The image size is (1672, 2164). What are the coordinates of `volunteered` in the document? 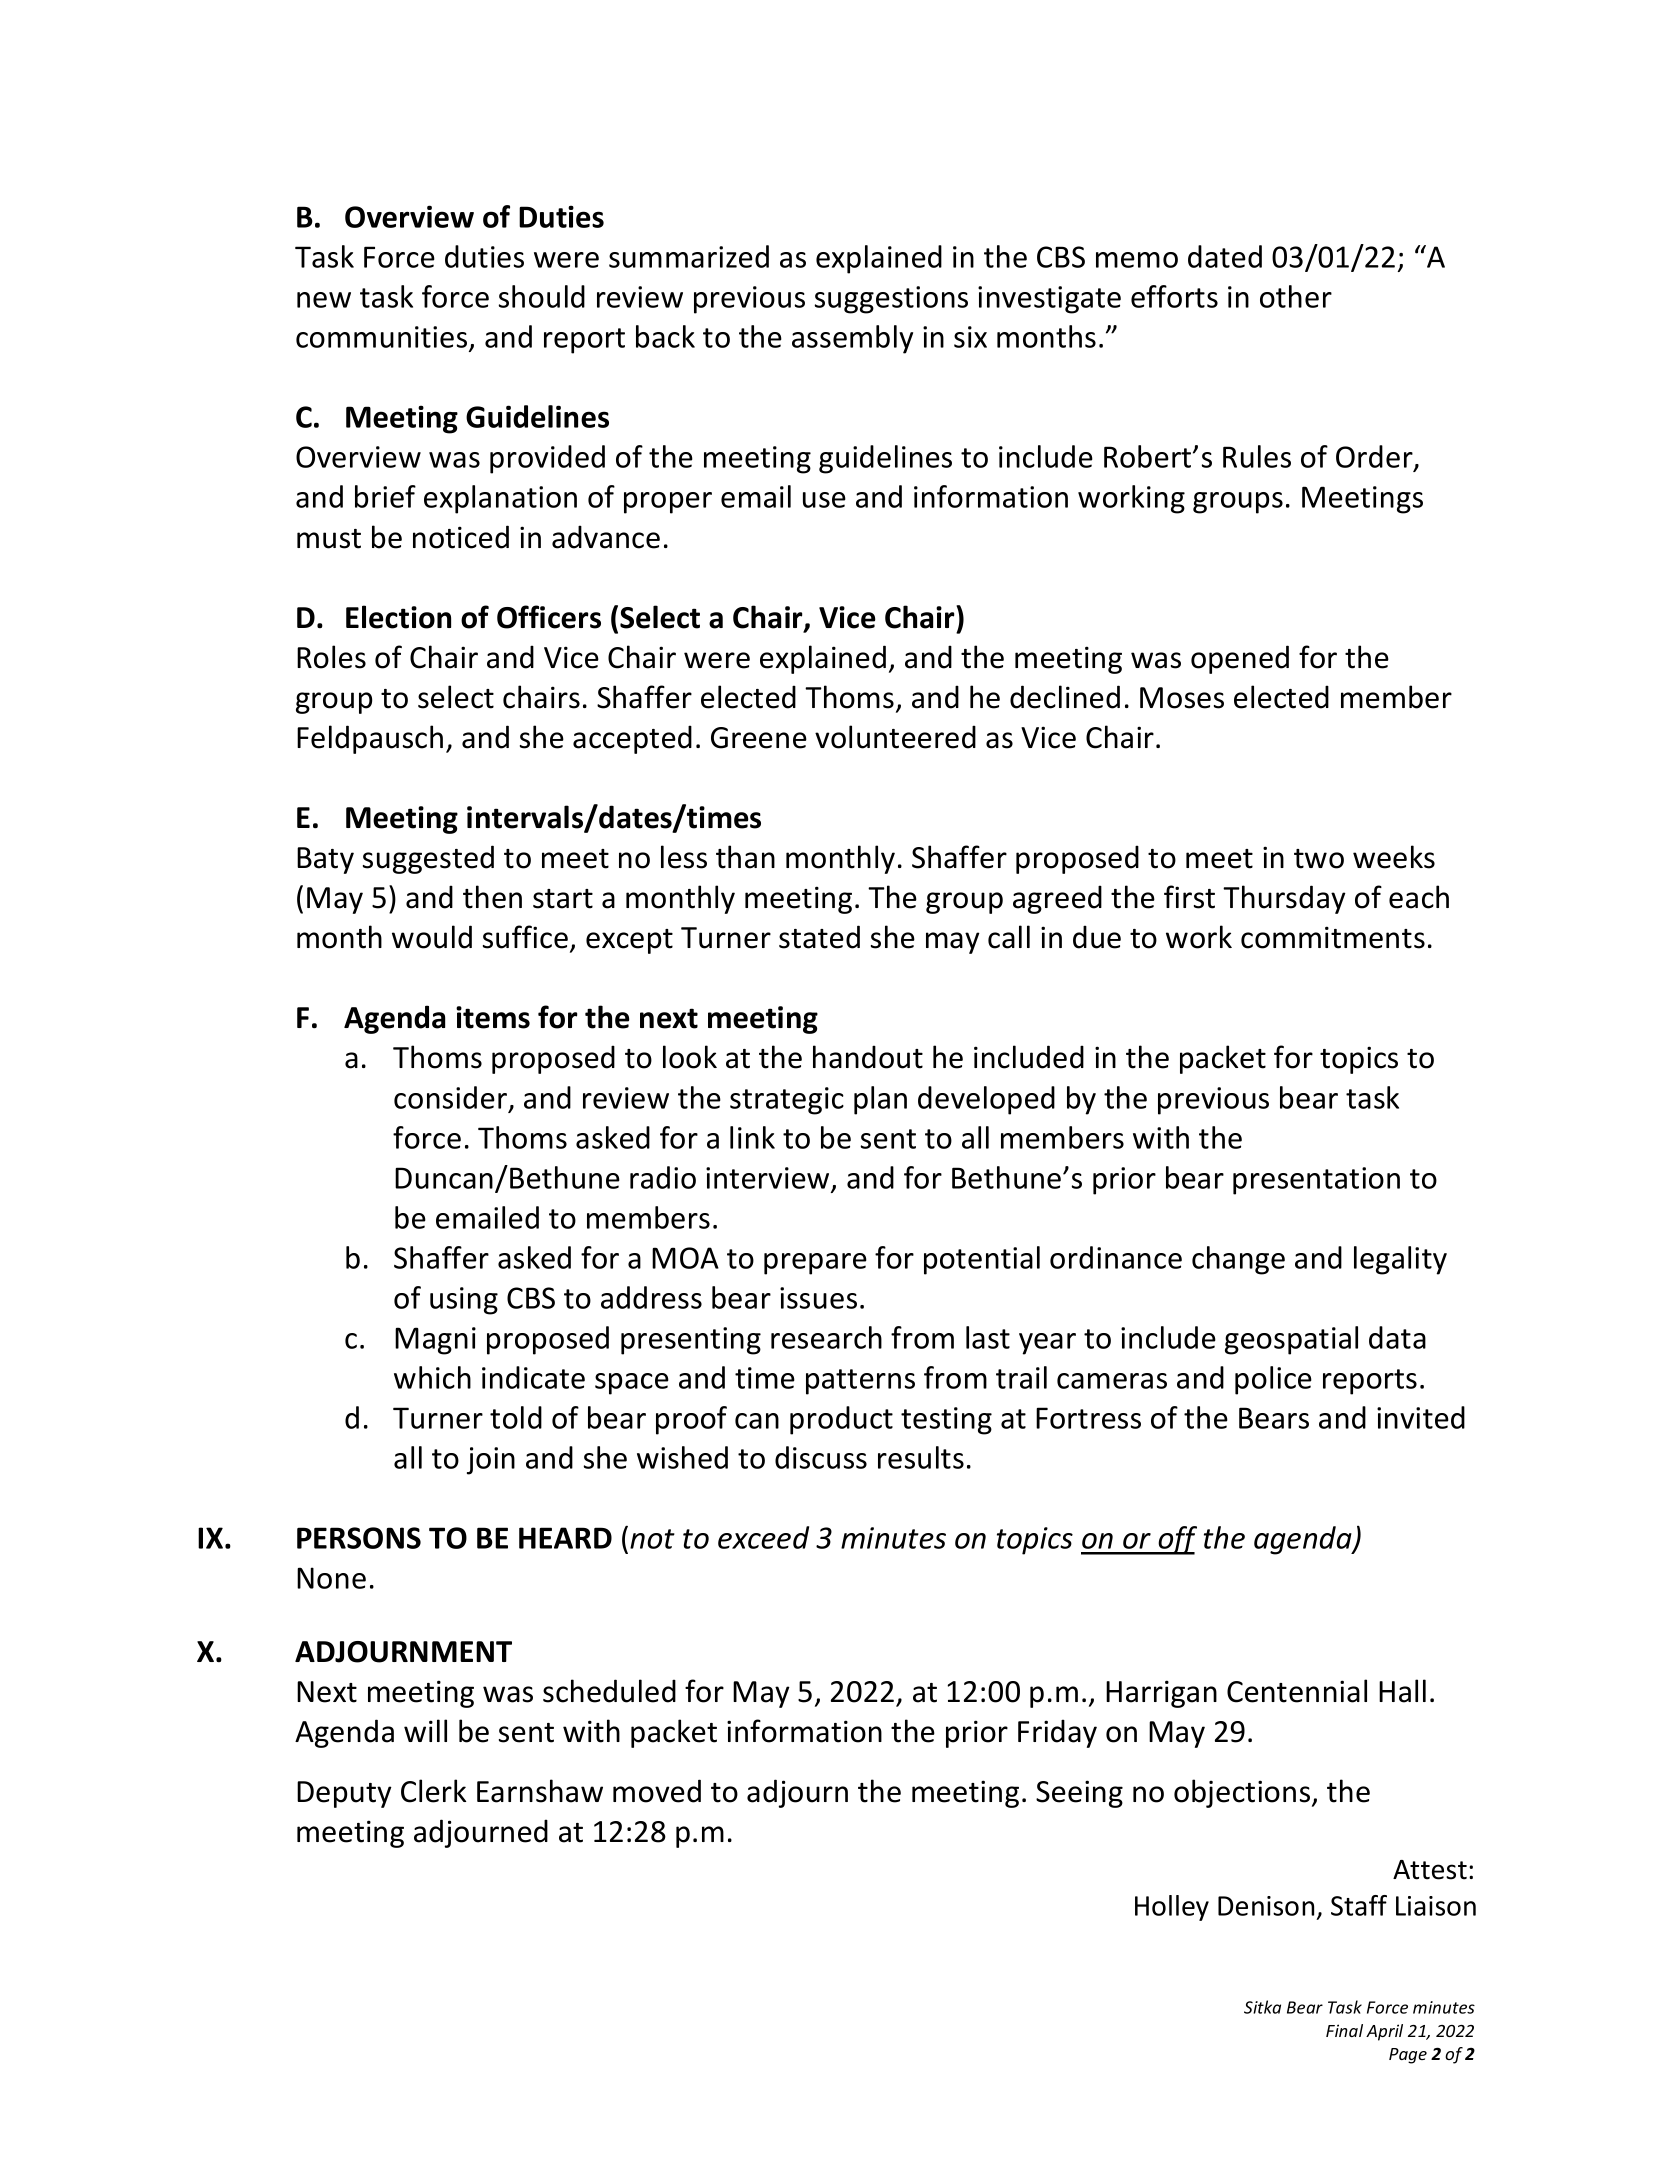 It's located at (895, 737).
